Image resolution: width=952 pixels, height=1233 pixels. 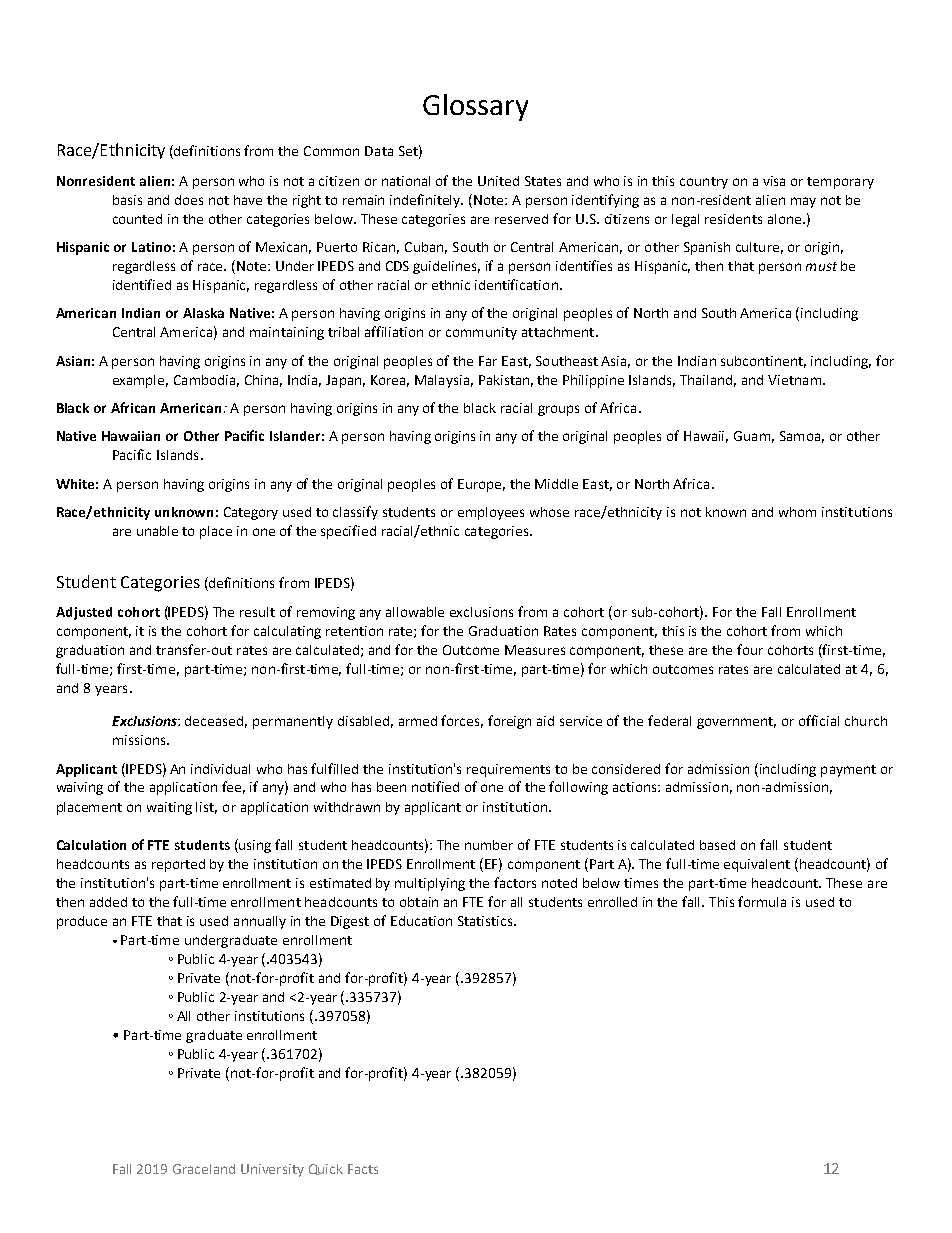 What do you see at coordinates (762, 901) in the screenshot?
I see `formula` at bounding box center [762, 901].
